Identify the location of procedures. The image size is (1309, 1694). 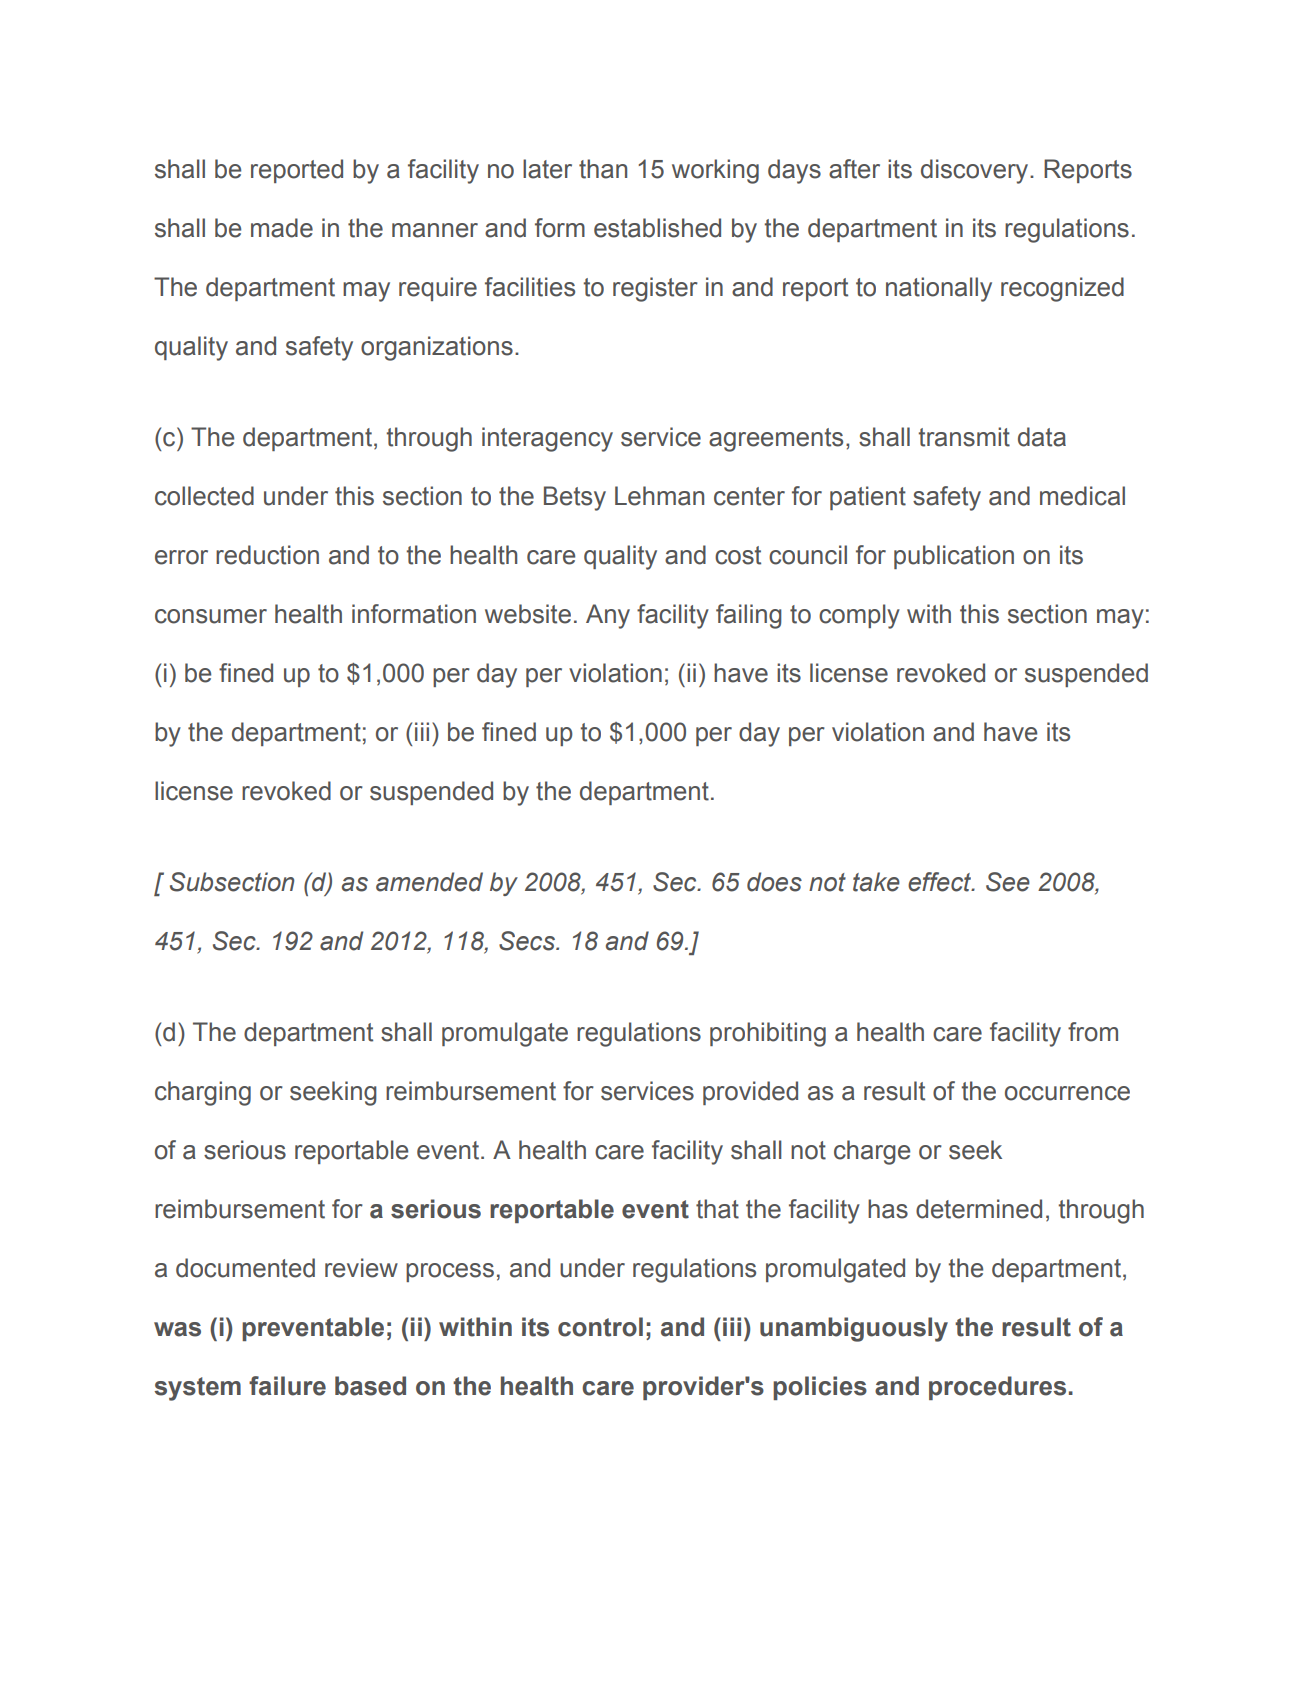
(997, 1388).
